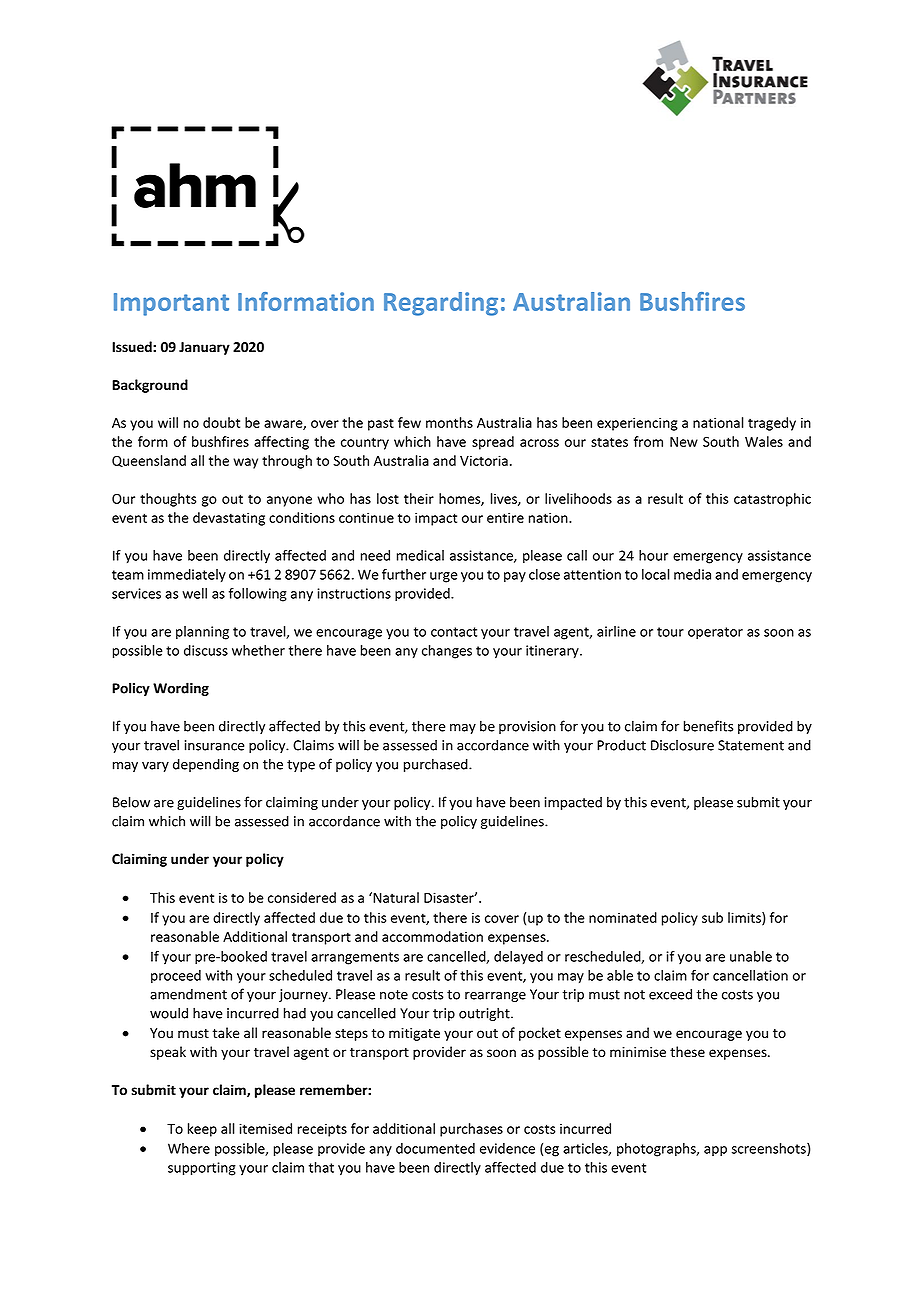 Image resolution: width=924 pixels, height=1308 pixels. What do you see at coordinates (214, 745) in the page?
I see `insurance` at bounding box center [214, 745].
